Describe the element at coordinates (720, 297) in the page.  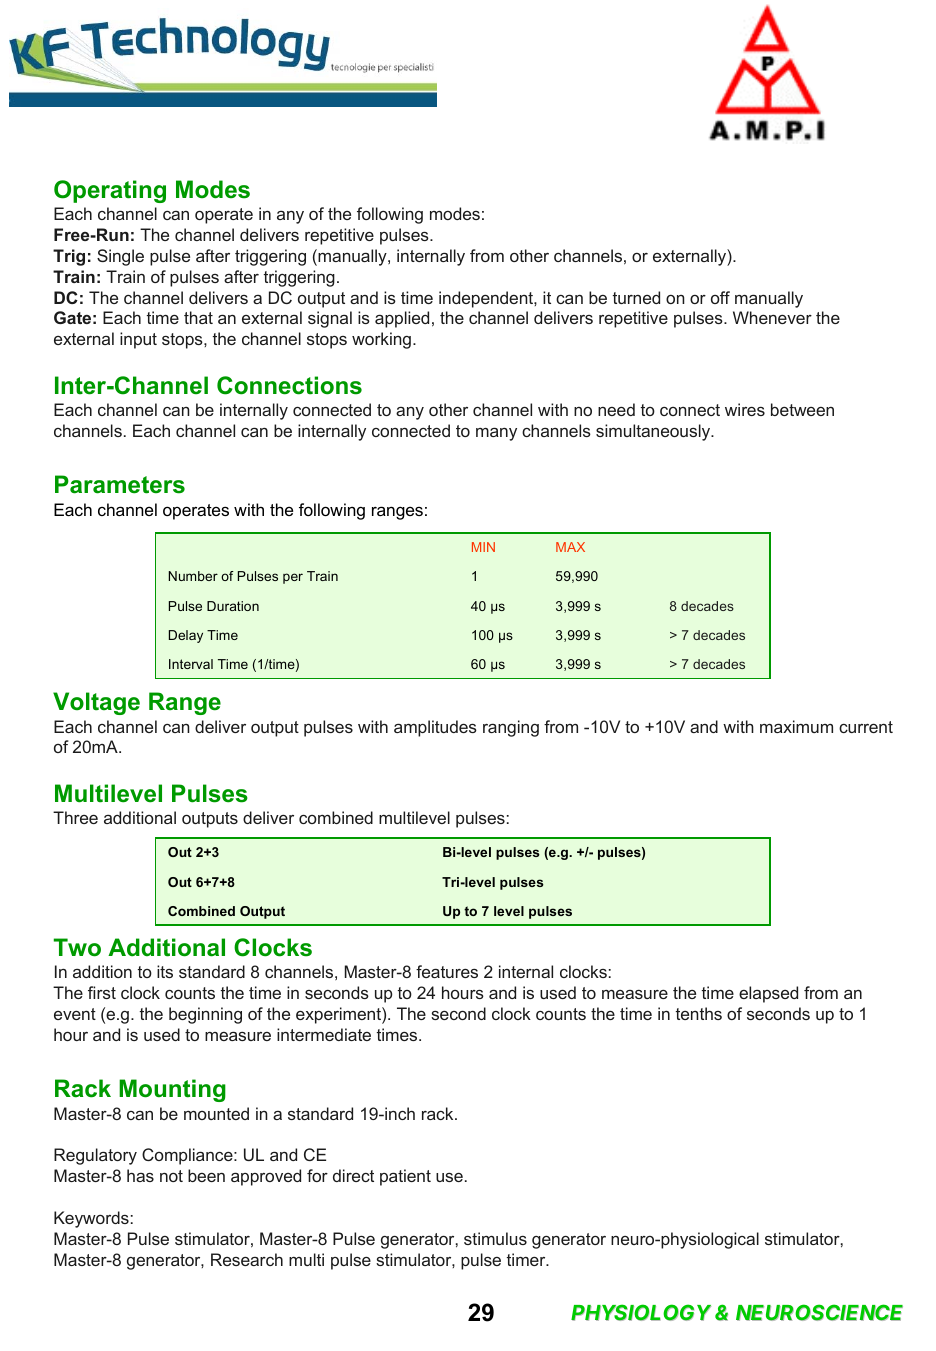
I see `off` at that location.
